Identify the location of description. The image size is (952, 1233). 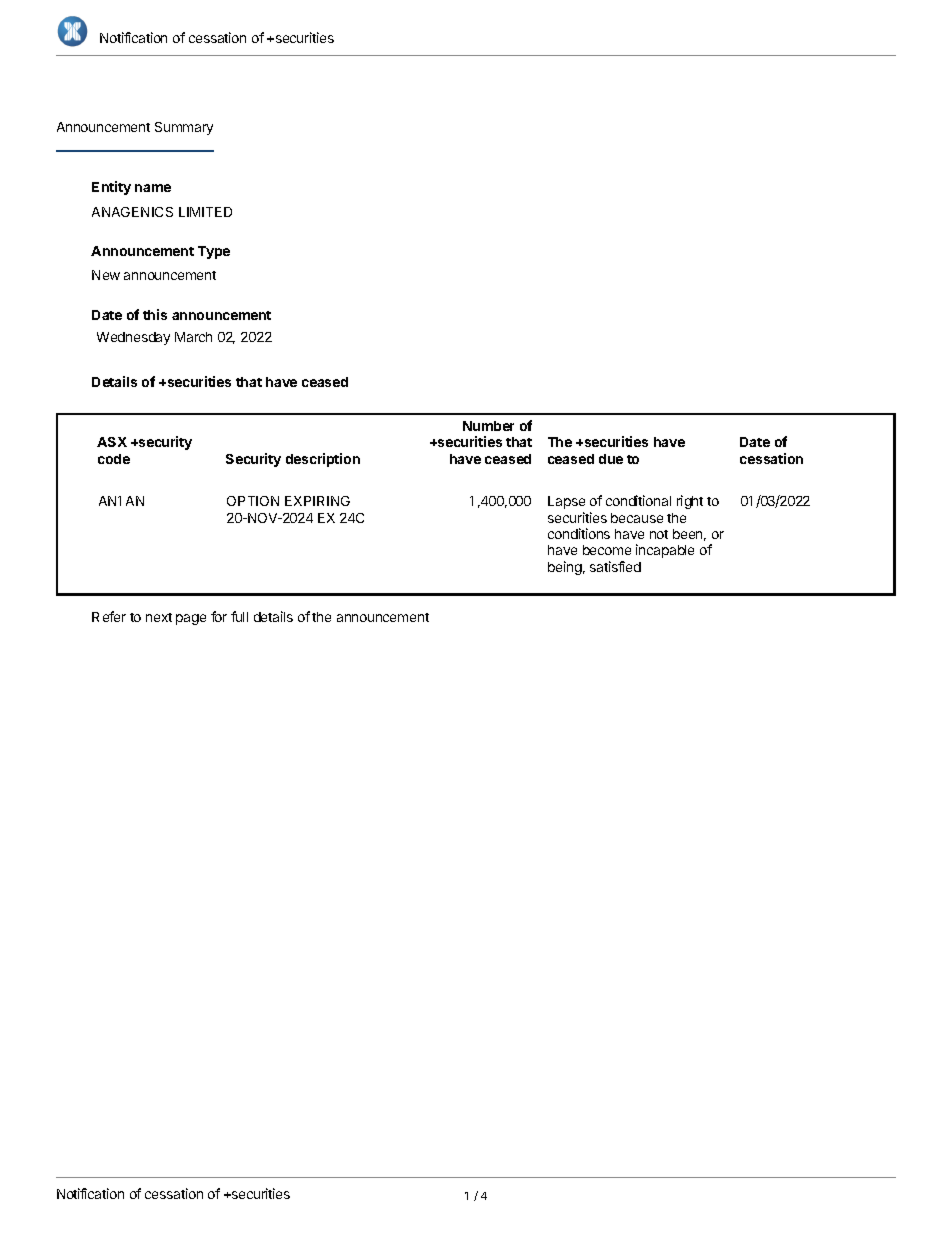
(323, 460).
